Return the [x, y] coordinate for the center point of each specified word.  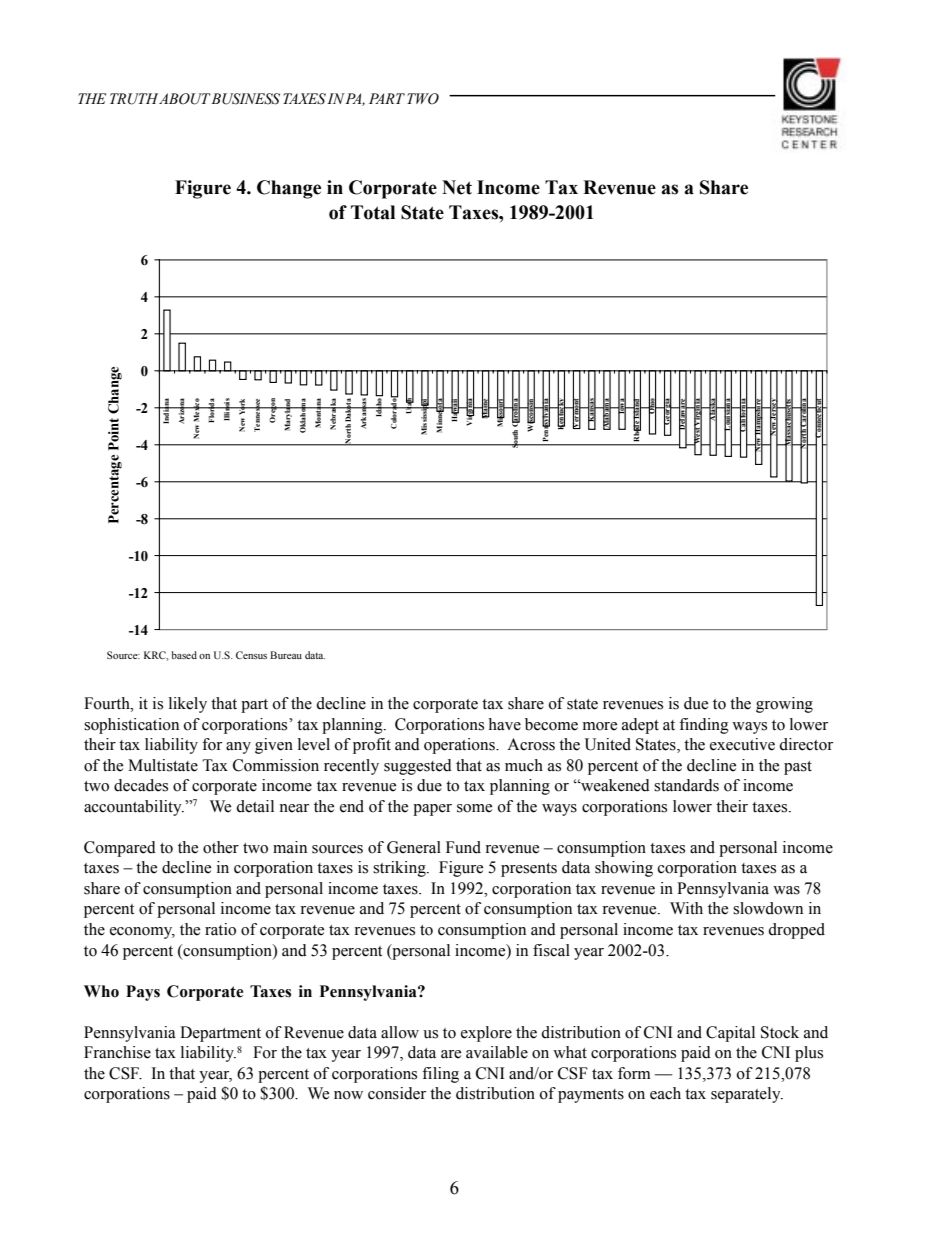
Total [373, 212]
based [184, 655]
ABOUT [185, 99]
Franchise [117, 1052]
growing [784, 705]
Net [457, 187]
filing [440, 1075]
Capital [730, 1034]
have [504, 724]
